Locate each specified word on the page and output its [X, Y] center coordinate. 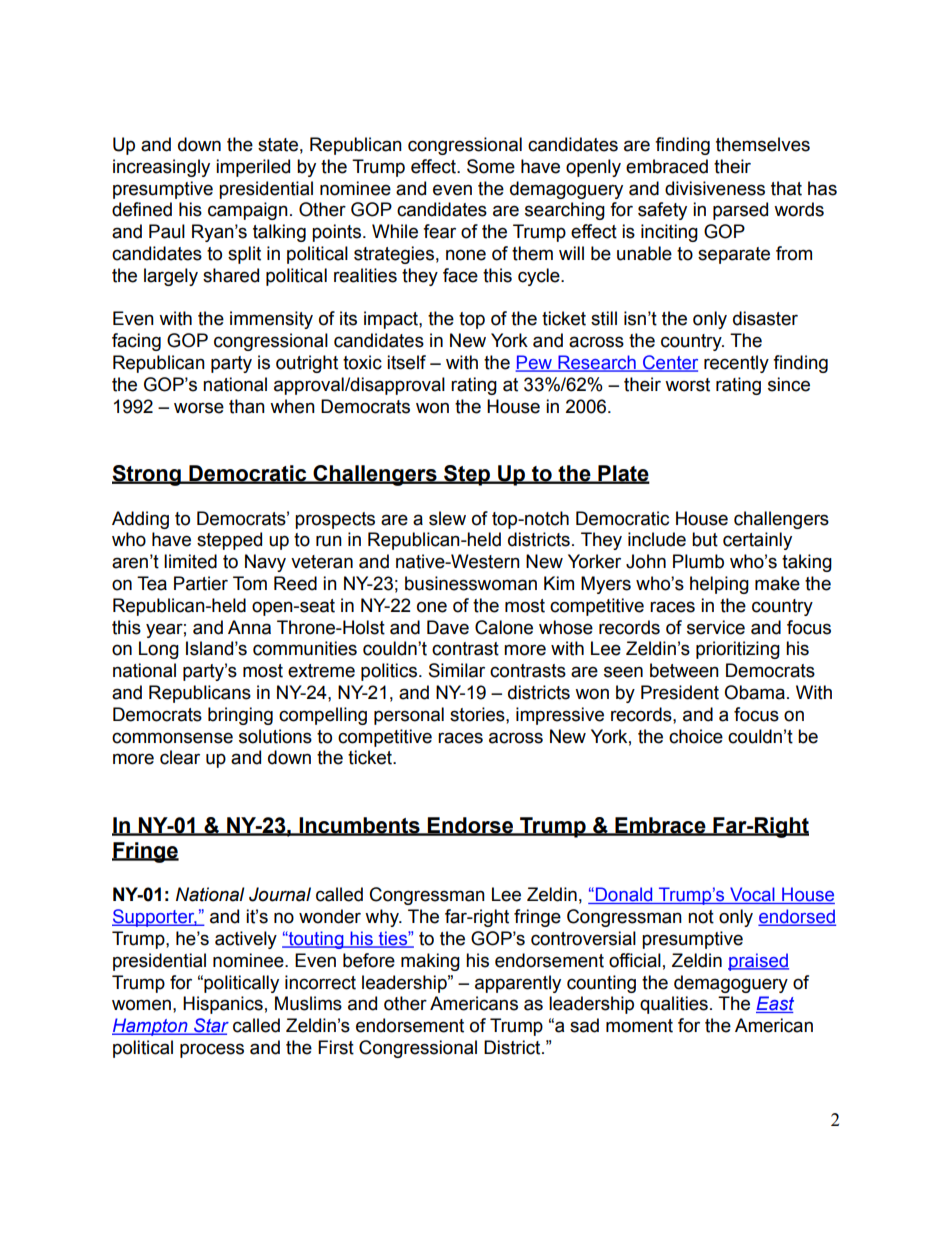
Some [491, 166]
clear [180, 757]
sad [584, 1025]
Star [210, 1026]
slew [447, 518]
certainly [757, 541]
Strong [147, 475]
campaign [248, 211]
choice [696, 736]
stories [478, 714]
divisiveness [715, 188]
